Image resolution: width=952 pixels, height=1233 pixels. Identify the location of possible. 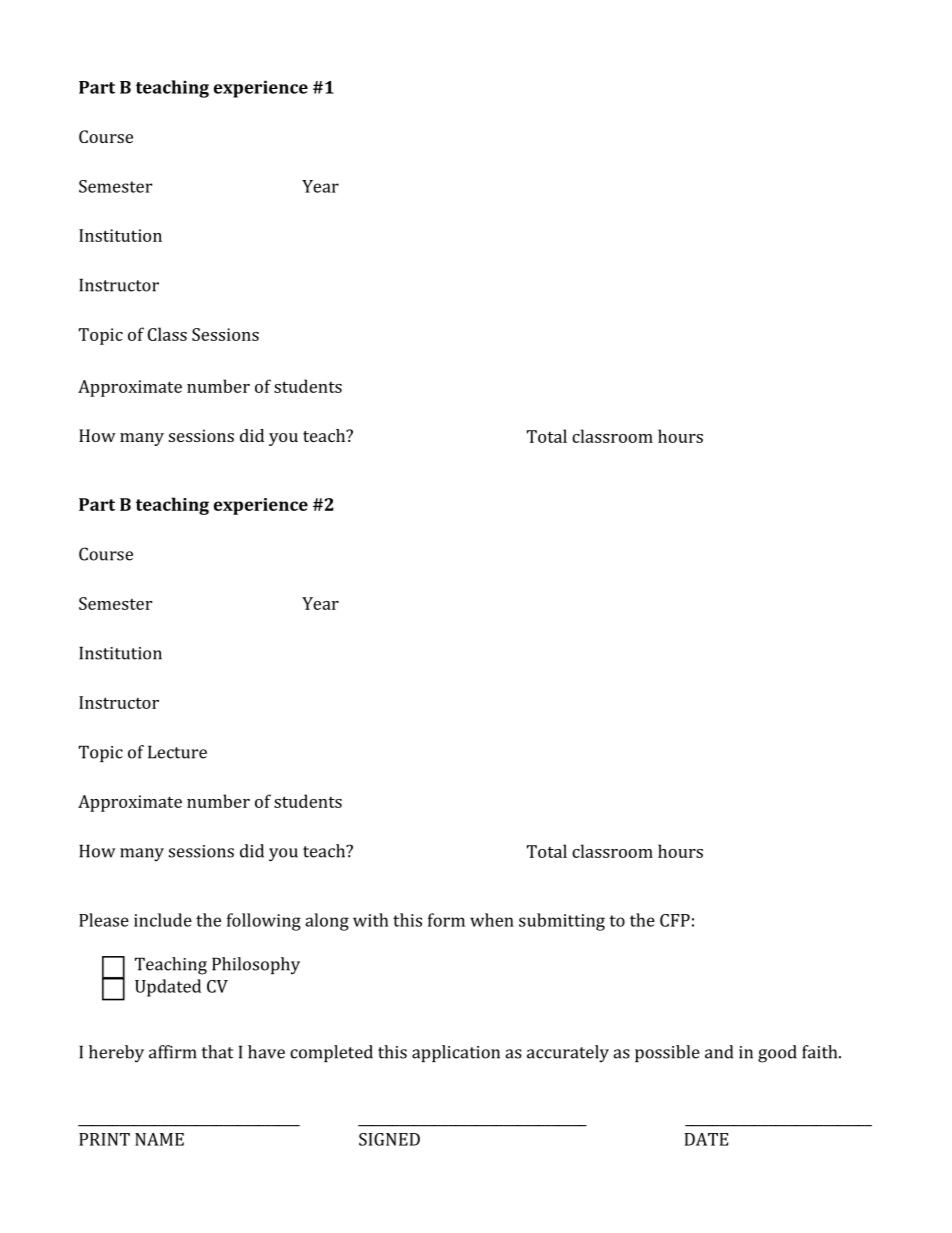
(667, 1053).
